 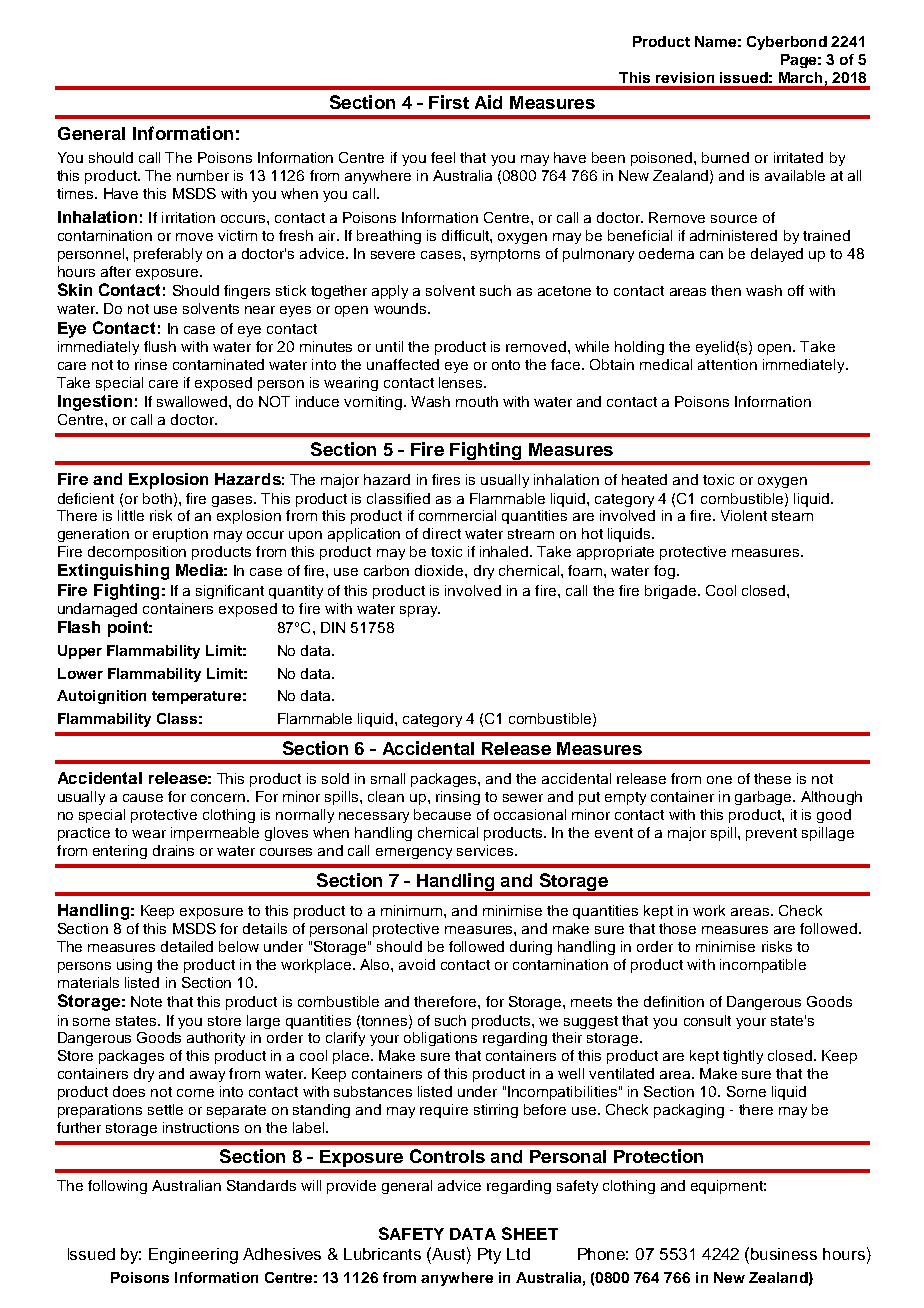 What do you see at coordinates (193, 1256) in the image?
I see `Engineering` at bounding box center [193, 1256].
